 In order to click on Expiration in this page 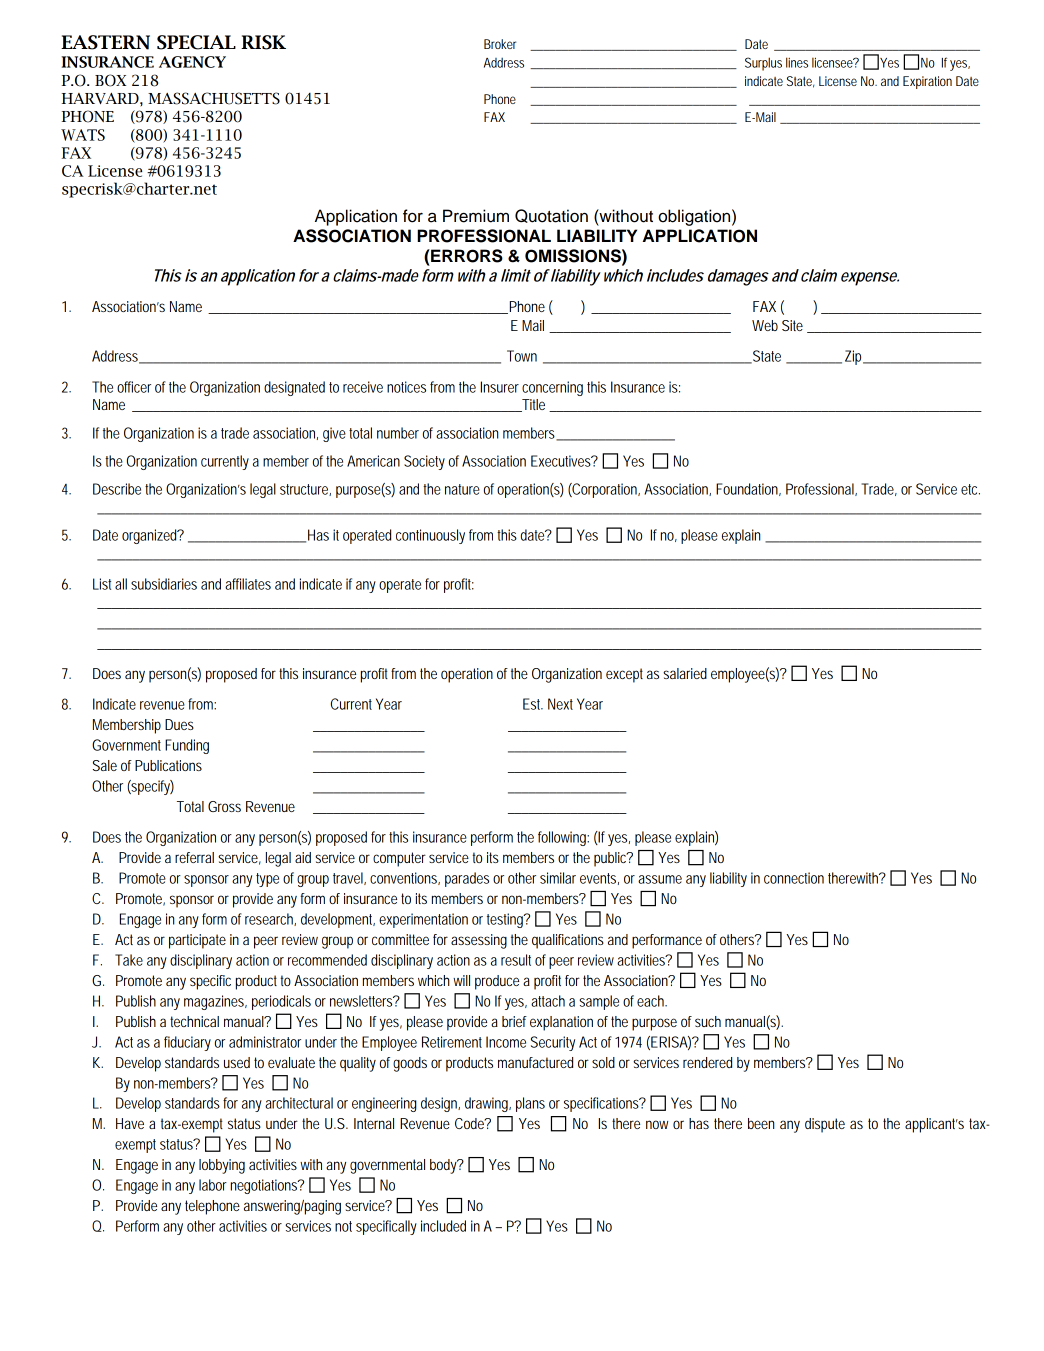, I will do `click(927, 82)`.
